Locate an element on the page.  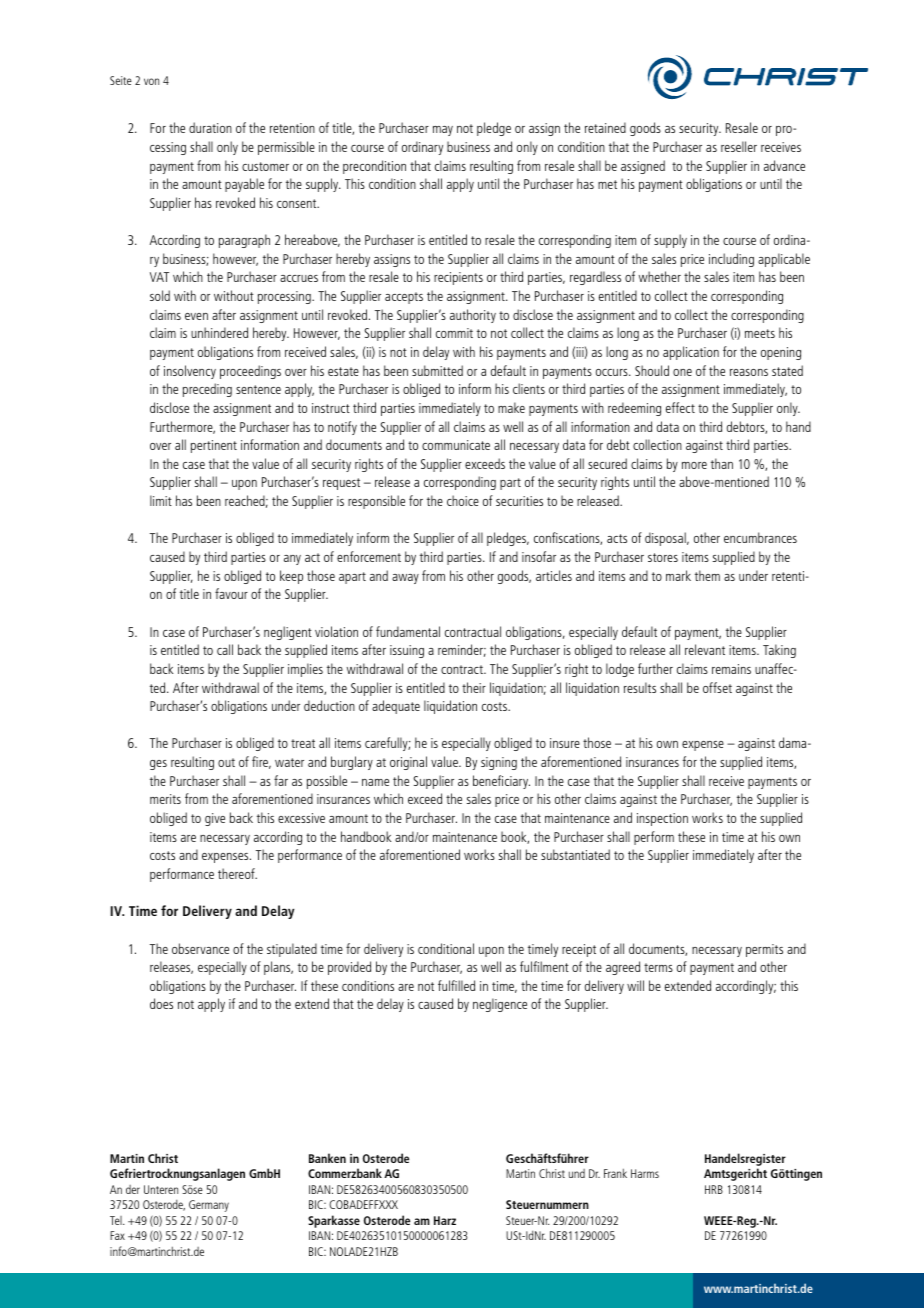
choice is located at coordinates (463, 500).
